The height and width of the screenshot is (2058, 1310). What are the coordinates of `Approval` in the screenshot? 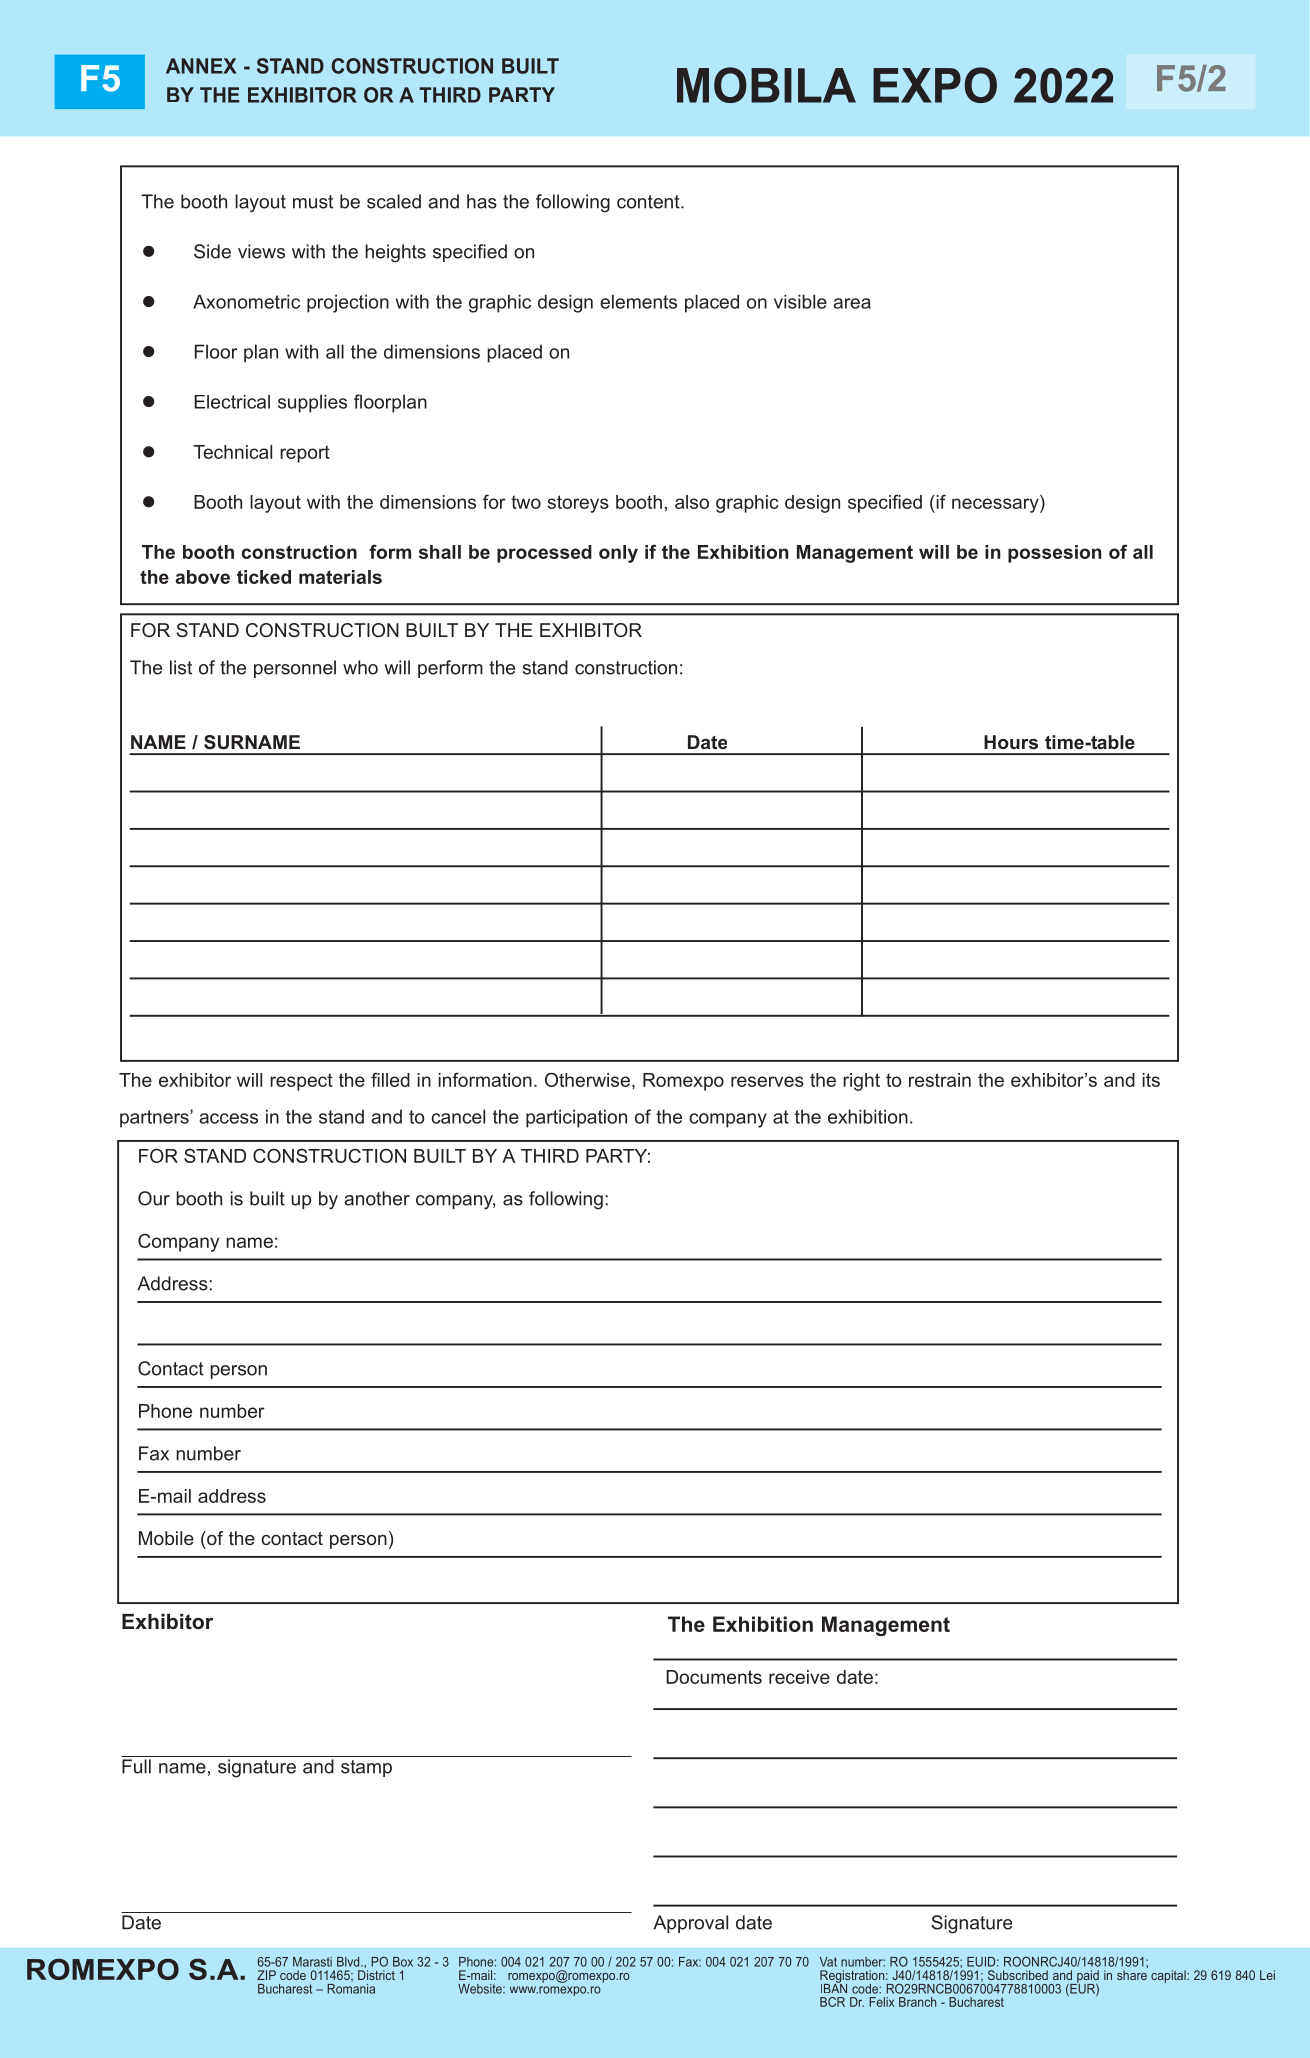 It's located at (690, 1924).
